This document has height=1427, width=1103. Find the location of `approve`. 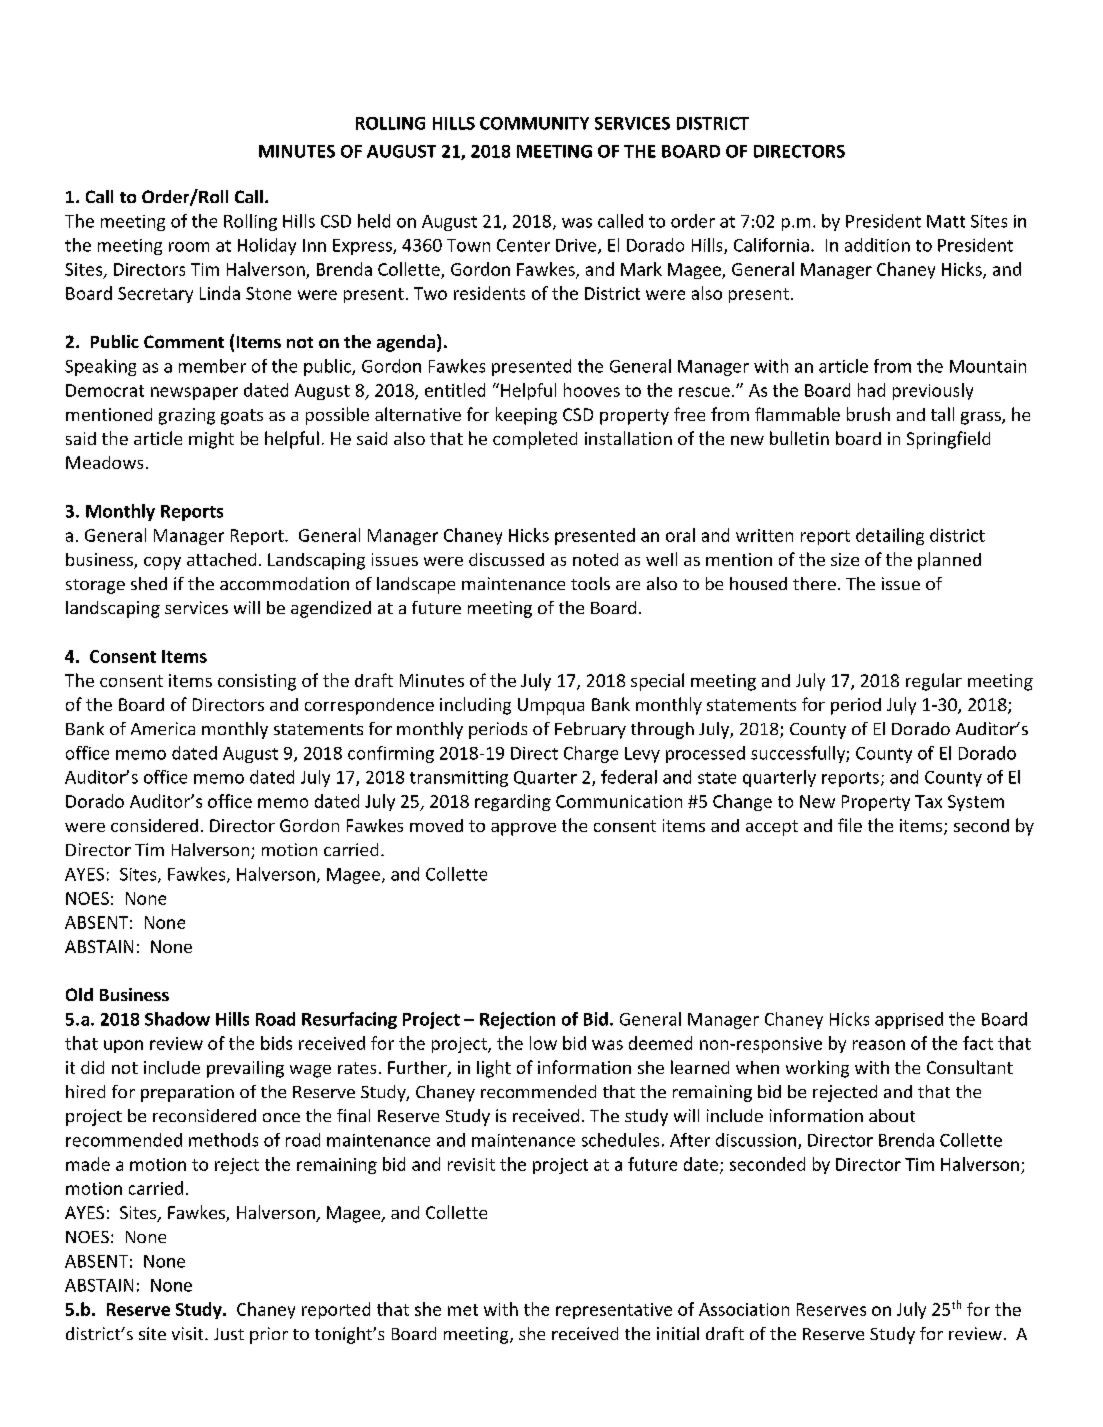

approve is located at coordinates (523, 829).
